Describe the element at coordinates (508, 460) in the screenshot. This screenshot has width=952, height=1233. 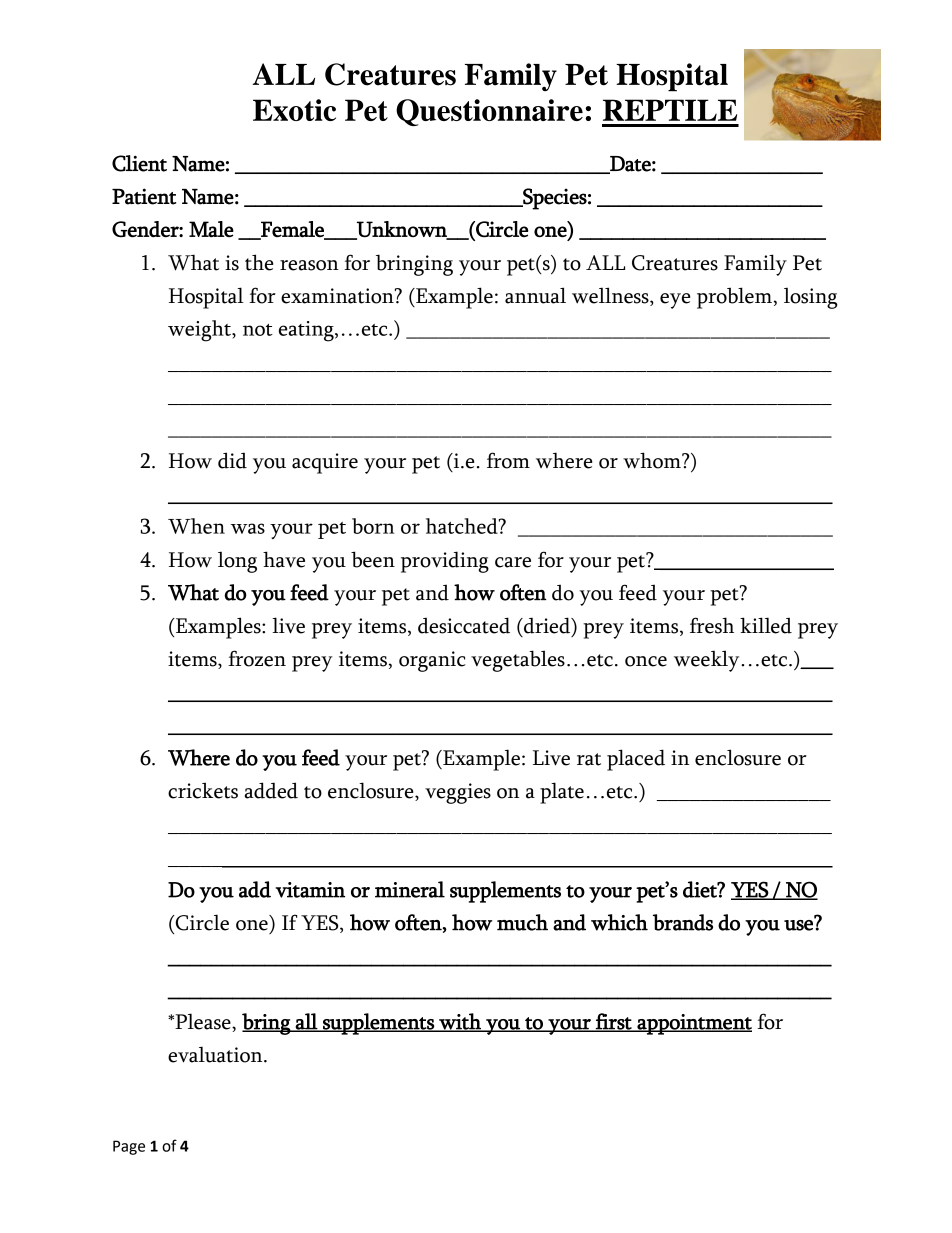
I see `from` at that location.
